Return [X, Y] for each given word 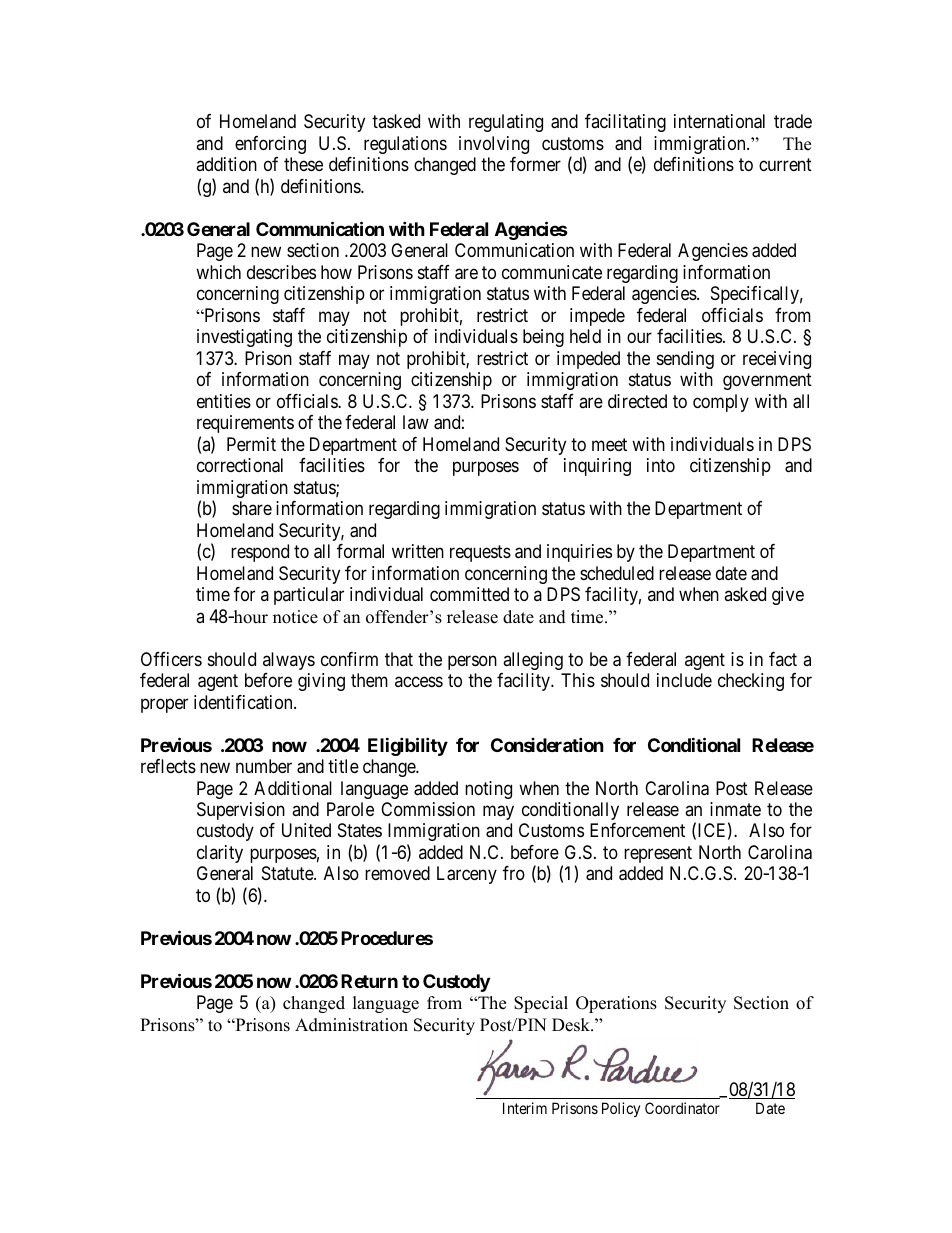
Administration [351, 1025]
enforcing [270, 145]
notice [295, 617]
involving [494, 145]
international [719, 121]
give [788, 596]
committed [469, 594]
